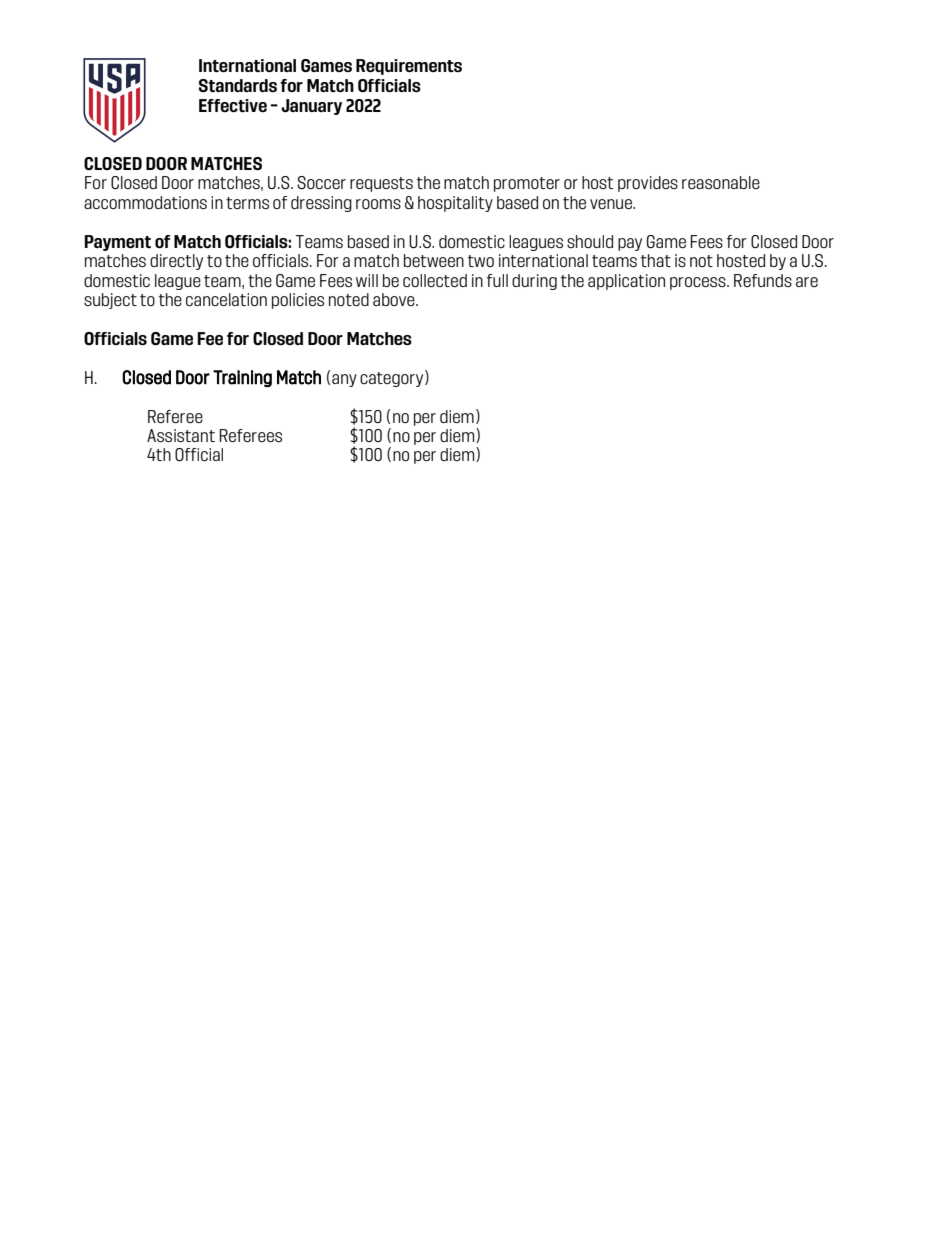  What do you see at coordinates (181, 435) in the page?
I see `Assistant` at bounding box center [181, 435].
